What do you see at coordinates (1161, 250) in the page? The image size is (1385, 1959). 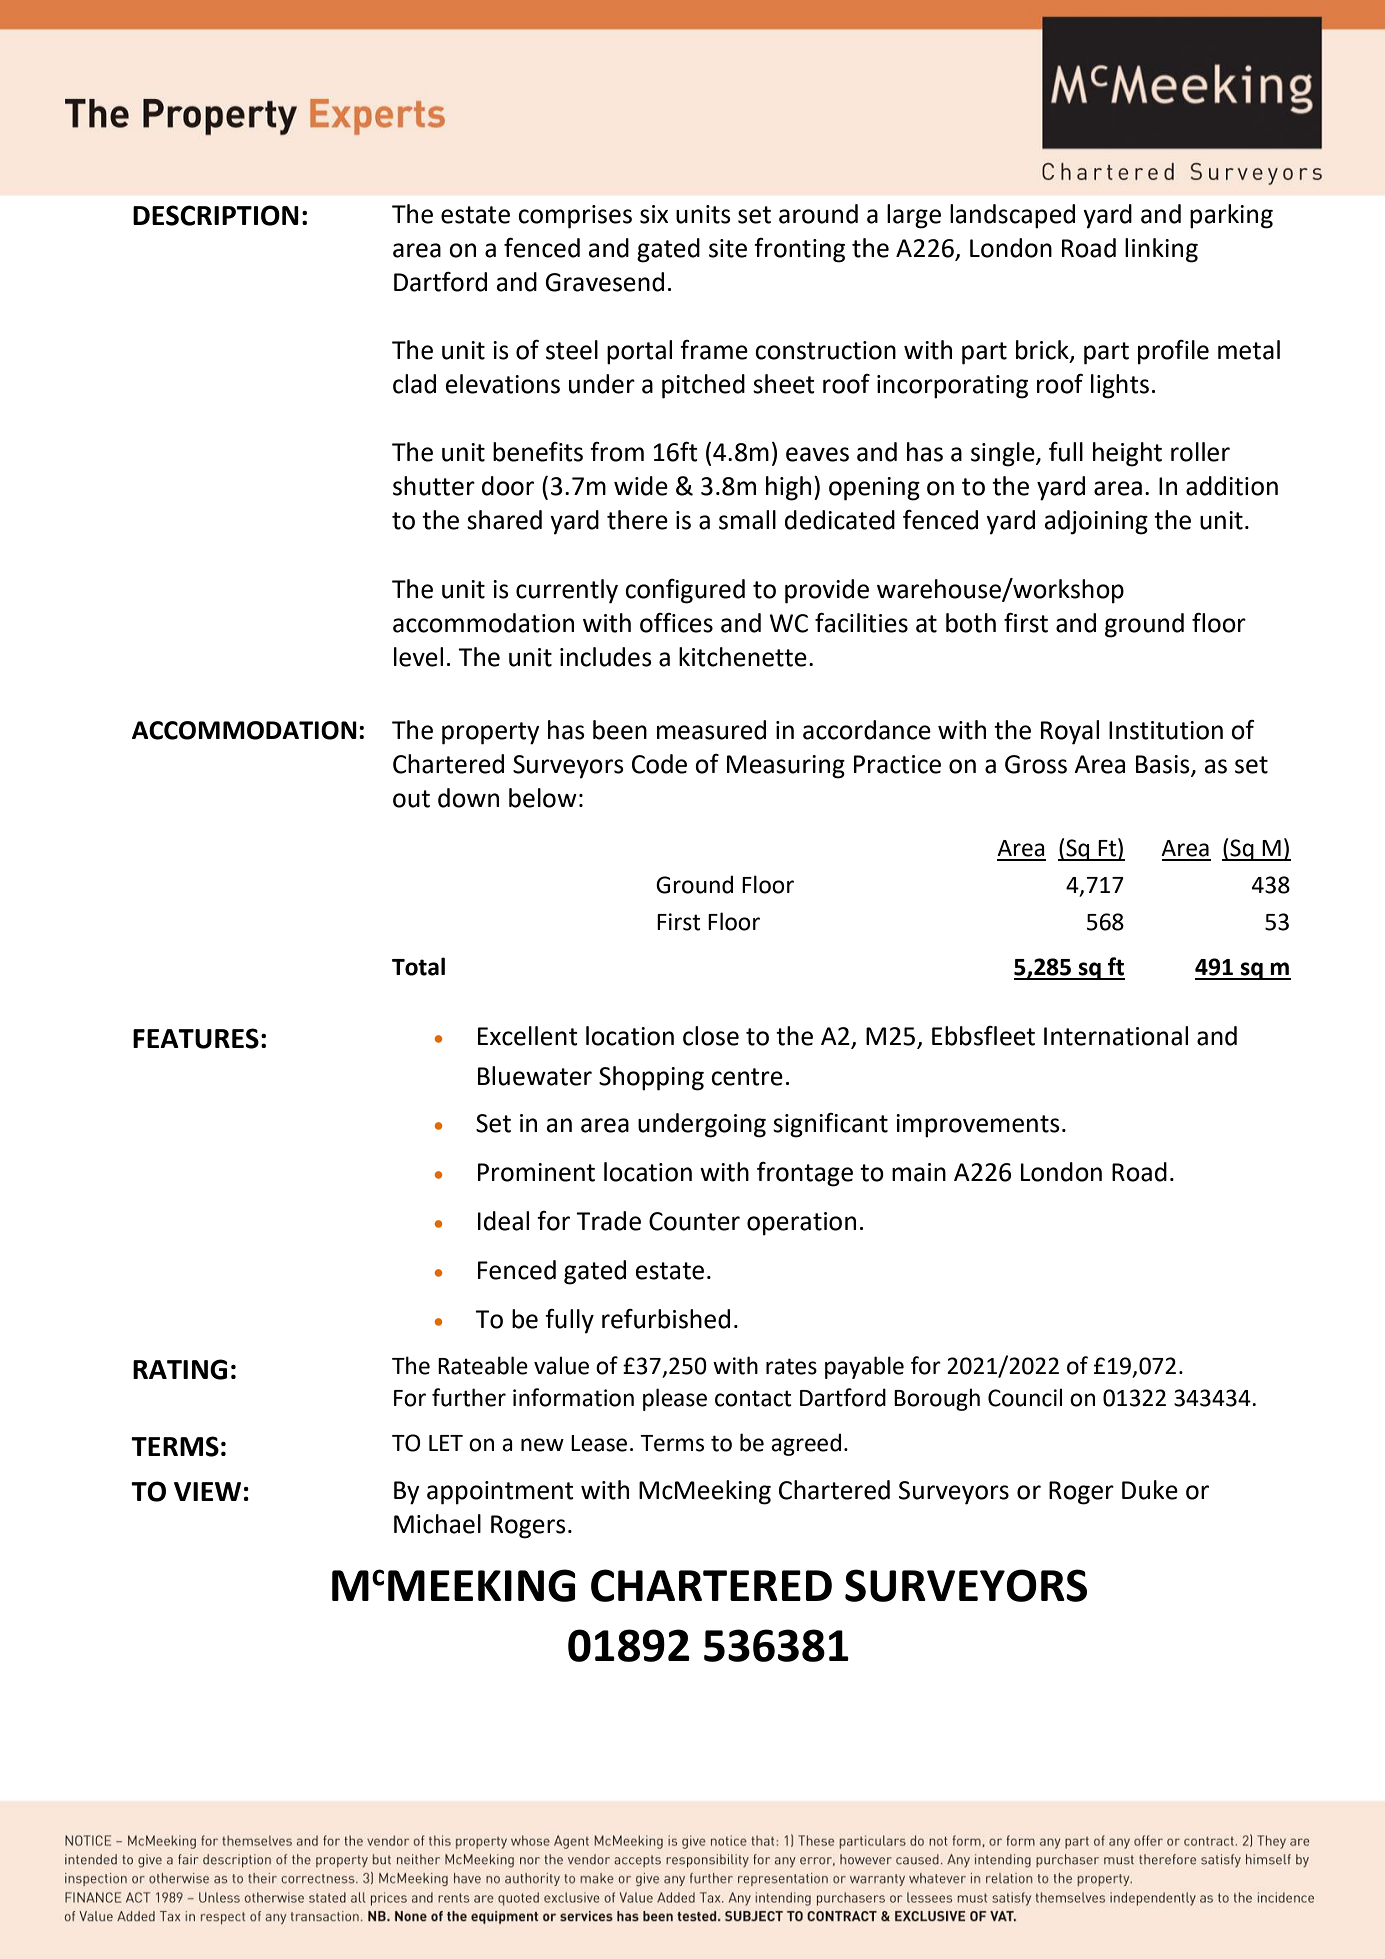 I see `linking` at bounding box center [1161, 250].
